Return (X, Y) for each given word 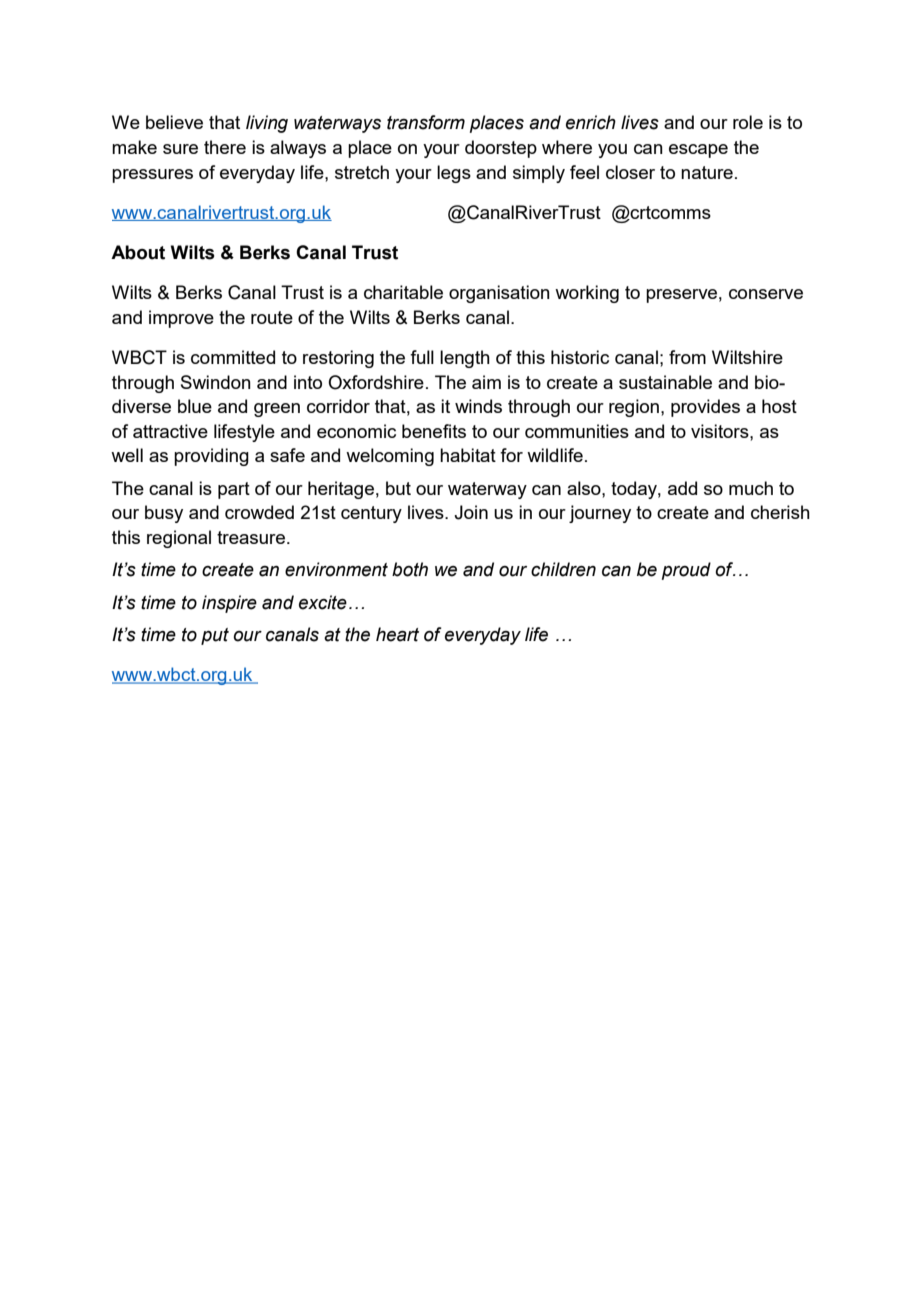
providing (211, 457)
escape (698, 151)
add (682, 488)
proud (686, 571)
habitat (468, 455)
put (215, 636)
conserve (766, 294)
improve (181, 319)
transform (426, 122)
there (225, 147)
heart (397, 634)
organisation (499, 294)
